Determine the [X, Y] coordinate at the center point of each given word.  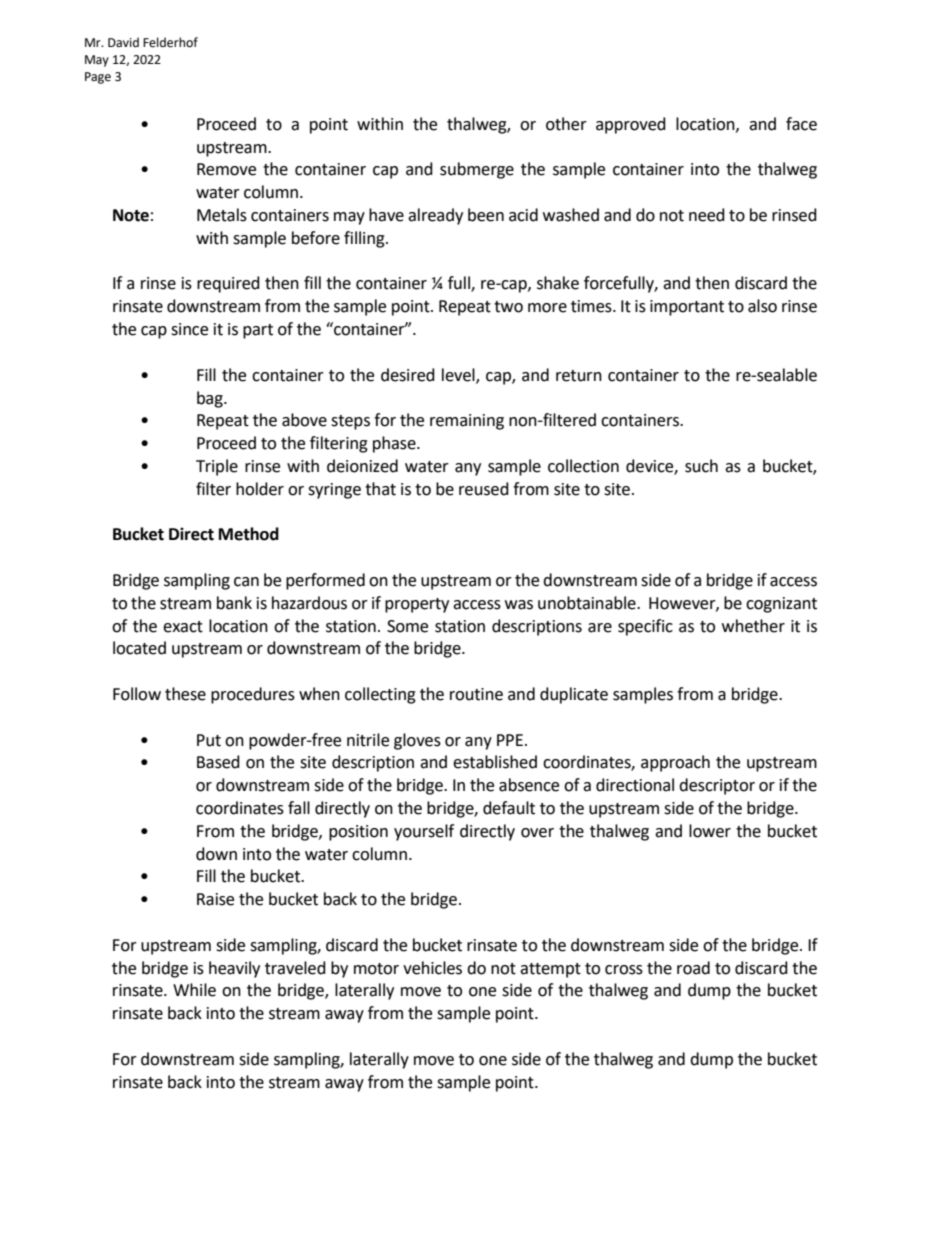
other [566, 124]
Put [209, 740]
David [123, 42]
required [228, 284]
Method [249, 534]
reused [484, 489]
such [701, 466]
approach [675, 763]
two [508, 307]
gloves [417, 741]
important [687, 308]
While [194, 990]
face [801, 124]
